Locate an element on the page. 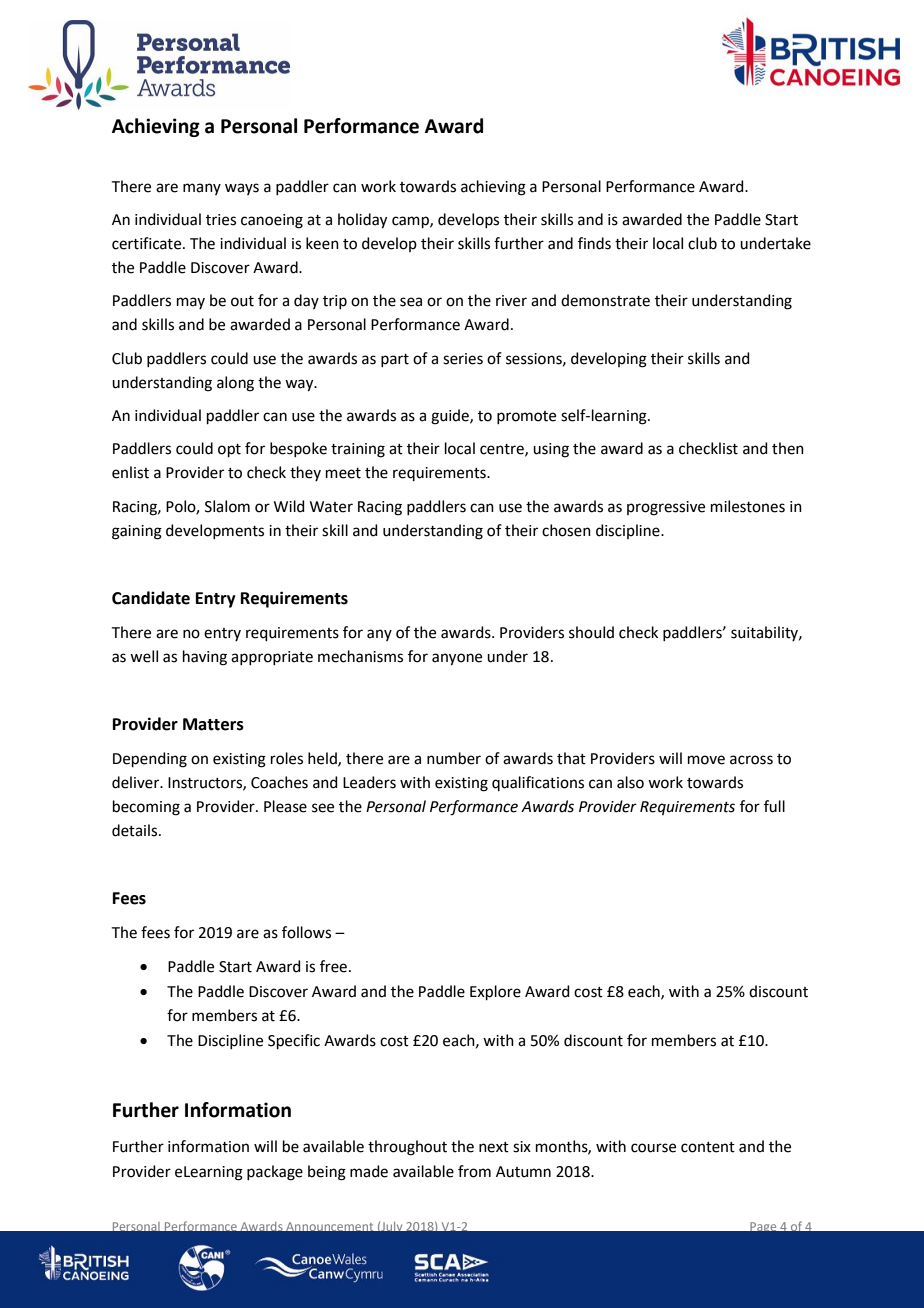 The image size is (924, 1308). move is located at coordinates (706, 760).
